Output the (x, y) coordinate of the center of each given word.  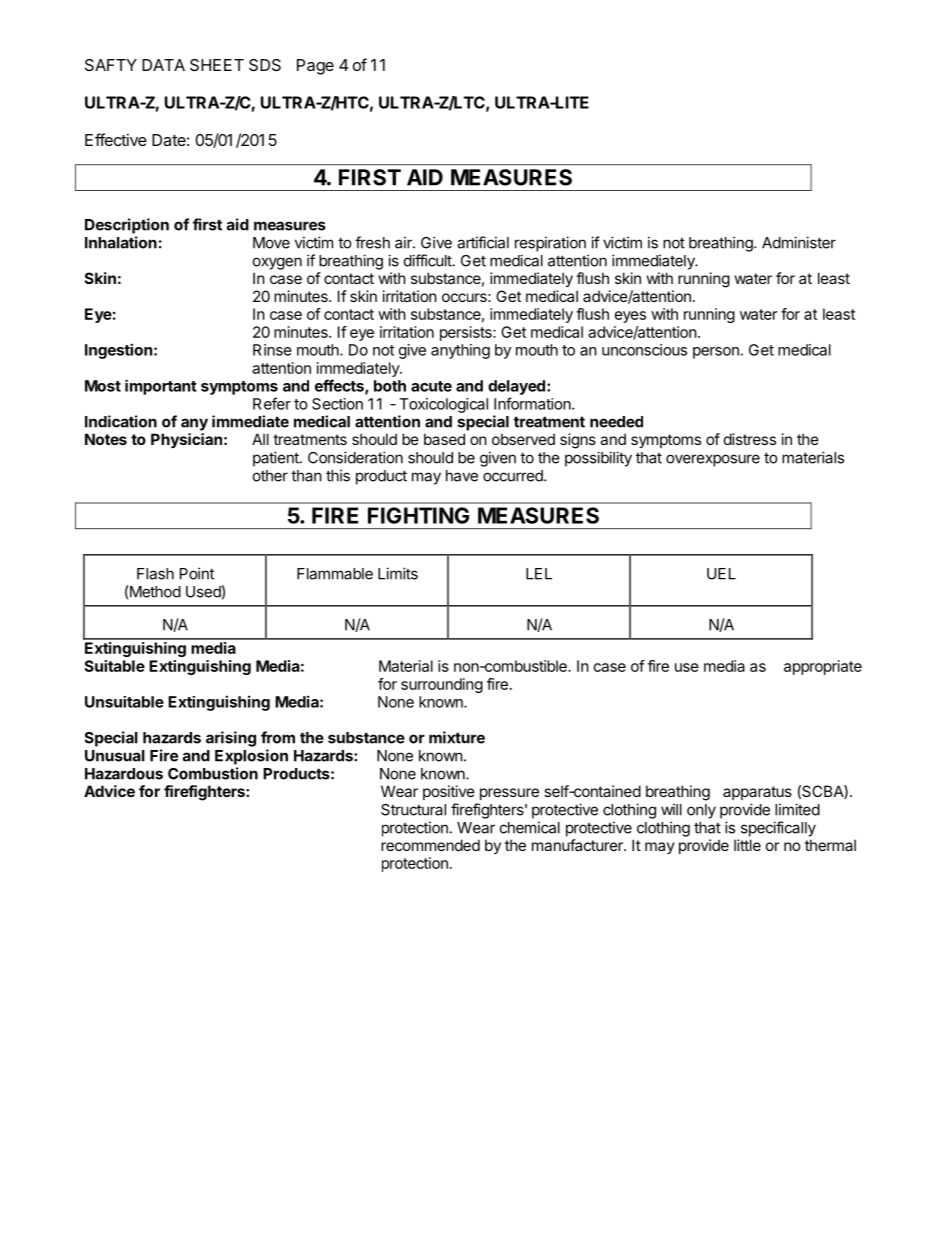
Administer (799, 242)
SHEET (217, 65)
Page (315, 67)
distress (750, 439)
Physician (186, 440)
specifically (778, 829)
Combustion (213, 773)
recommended (430, 845)
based (444, 439)
